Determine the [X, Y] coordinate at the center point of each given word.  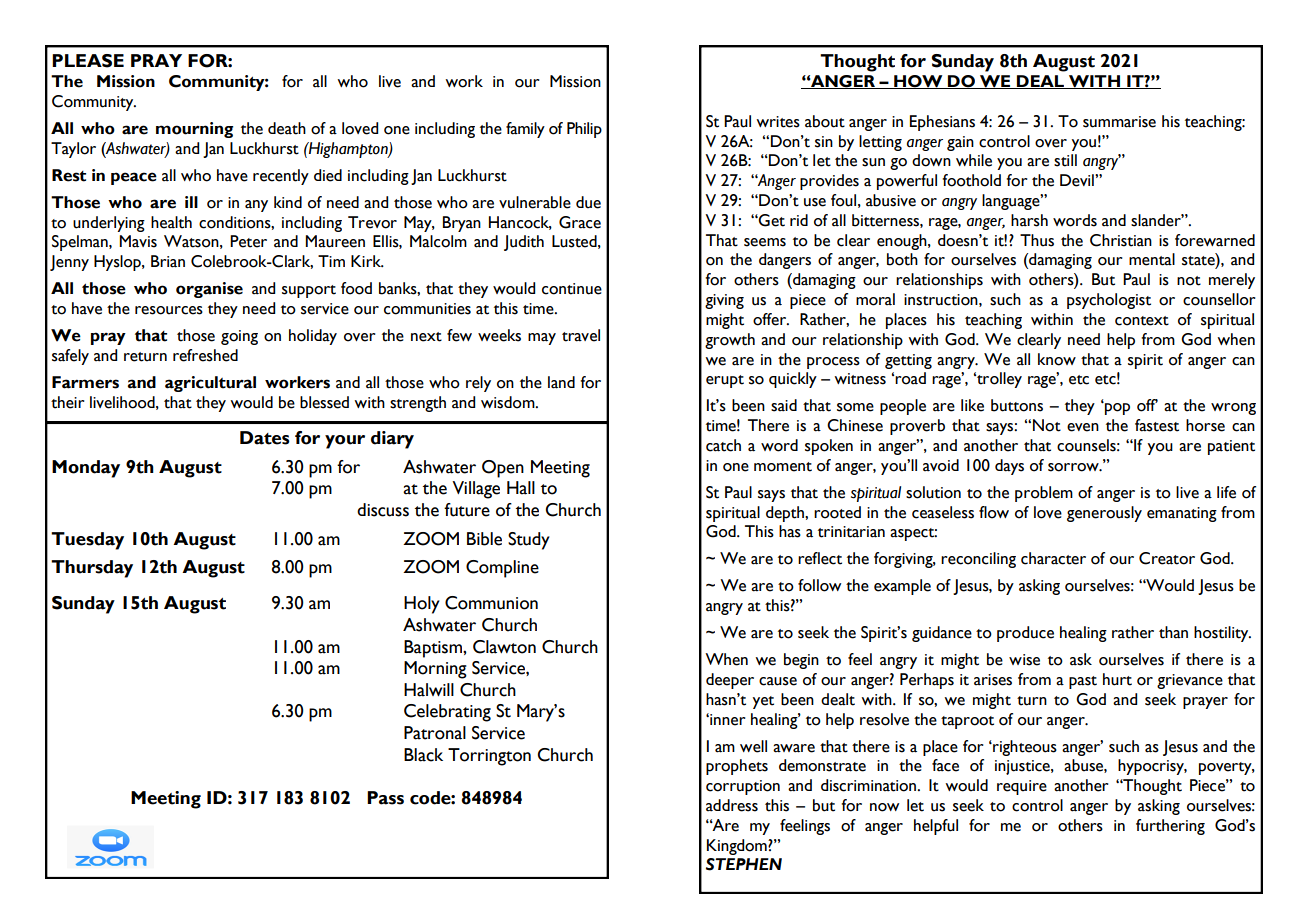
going [239, 337]
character [1053, 558]
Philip [584, 130]
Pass [385, 798]
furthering [1170, 827]
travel [581, 335]
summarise [1119, 122]
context [1142, 321]
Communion [491, 603]
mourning [194, 130]
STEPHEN [744, 864]
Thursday [92, 569]
